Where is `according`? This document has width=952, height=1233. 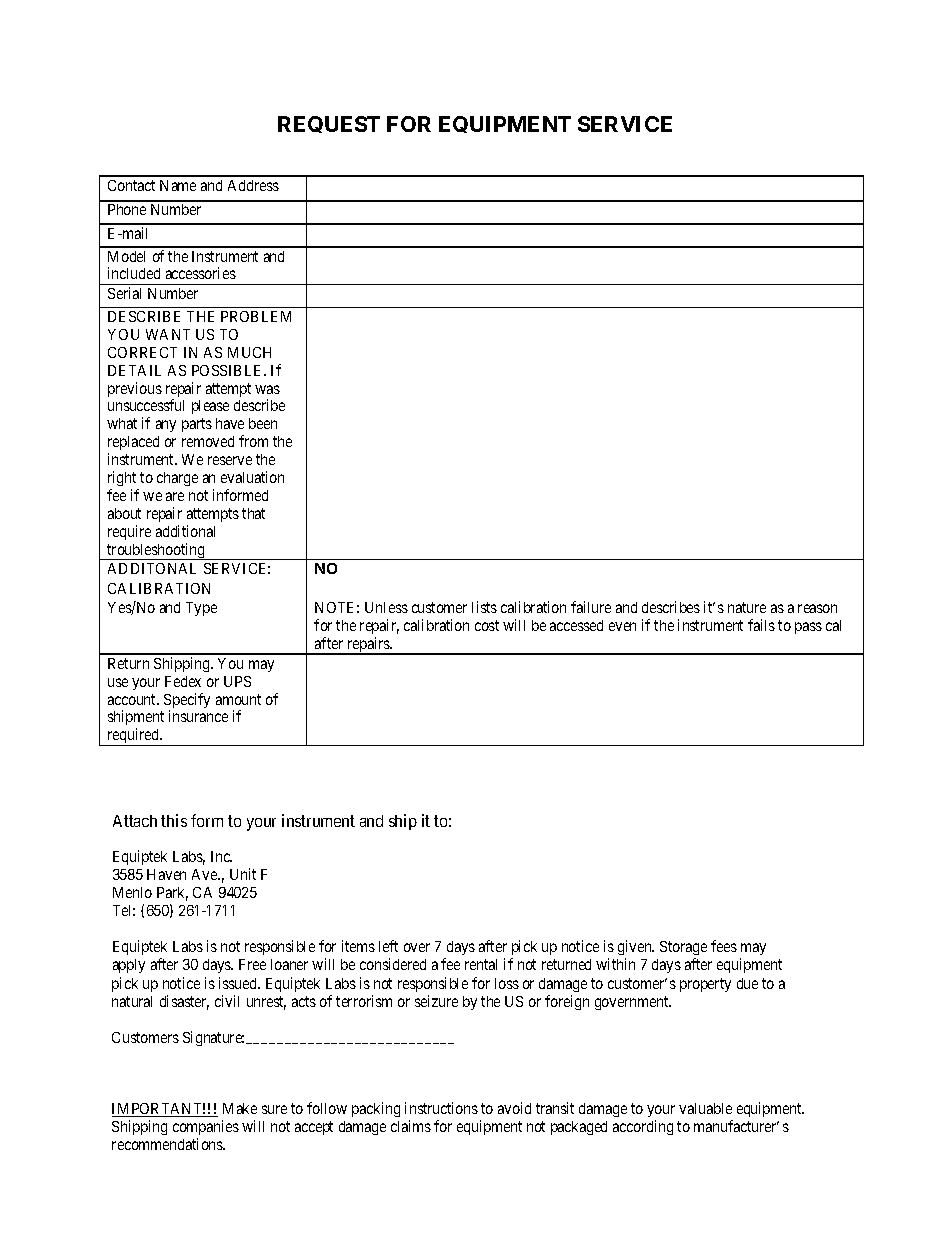 according is located at coordinates (643, 1127).
